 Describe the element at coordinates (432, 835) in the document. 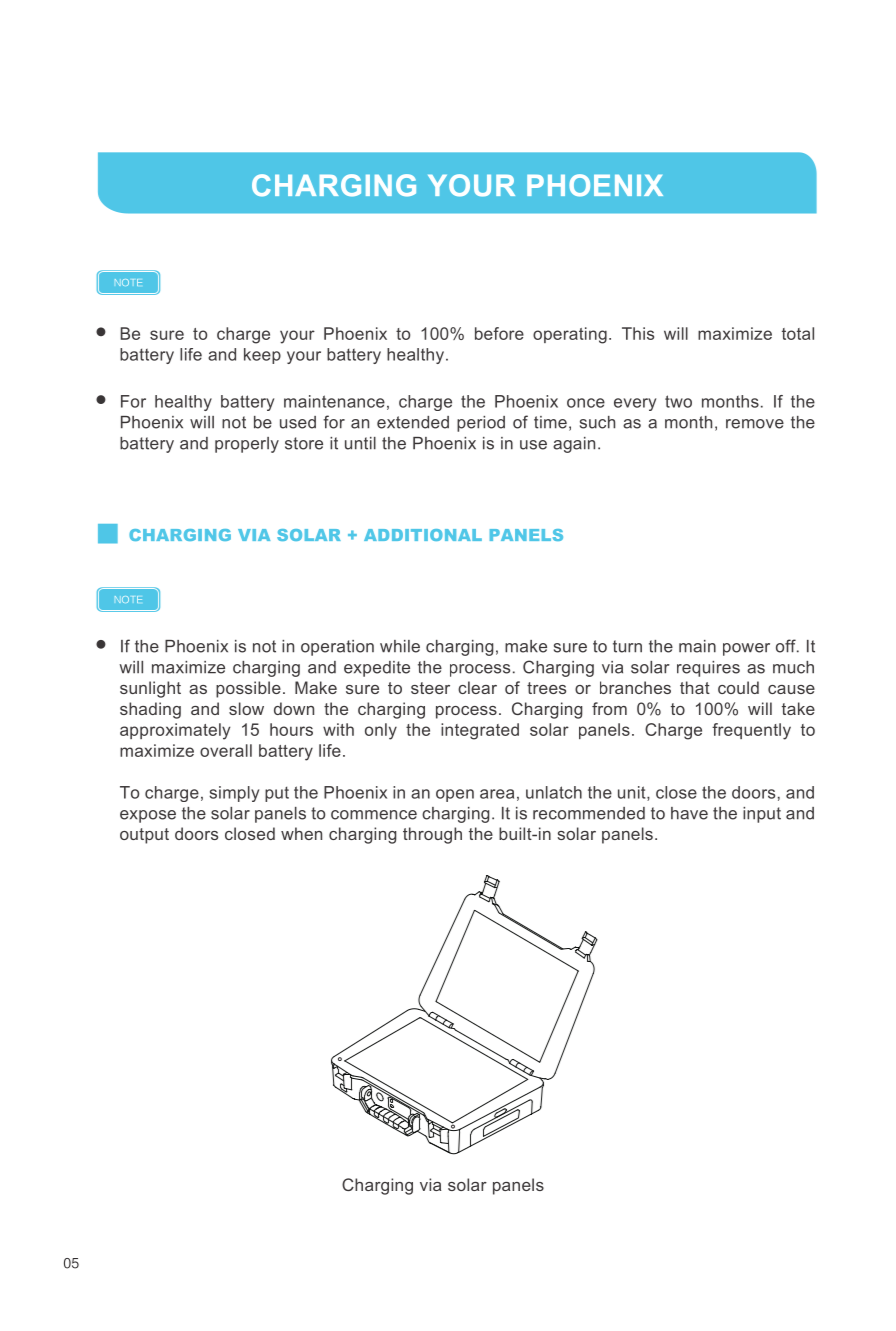

I see `through` at that location.
